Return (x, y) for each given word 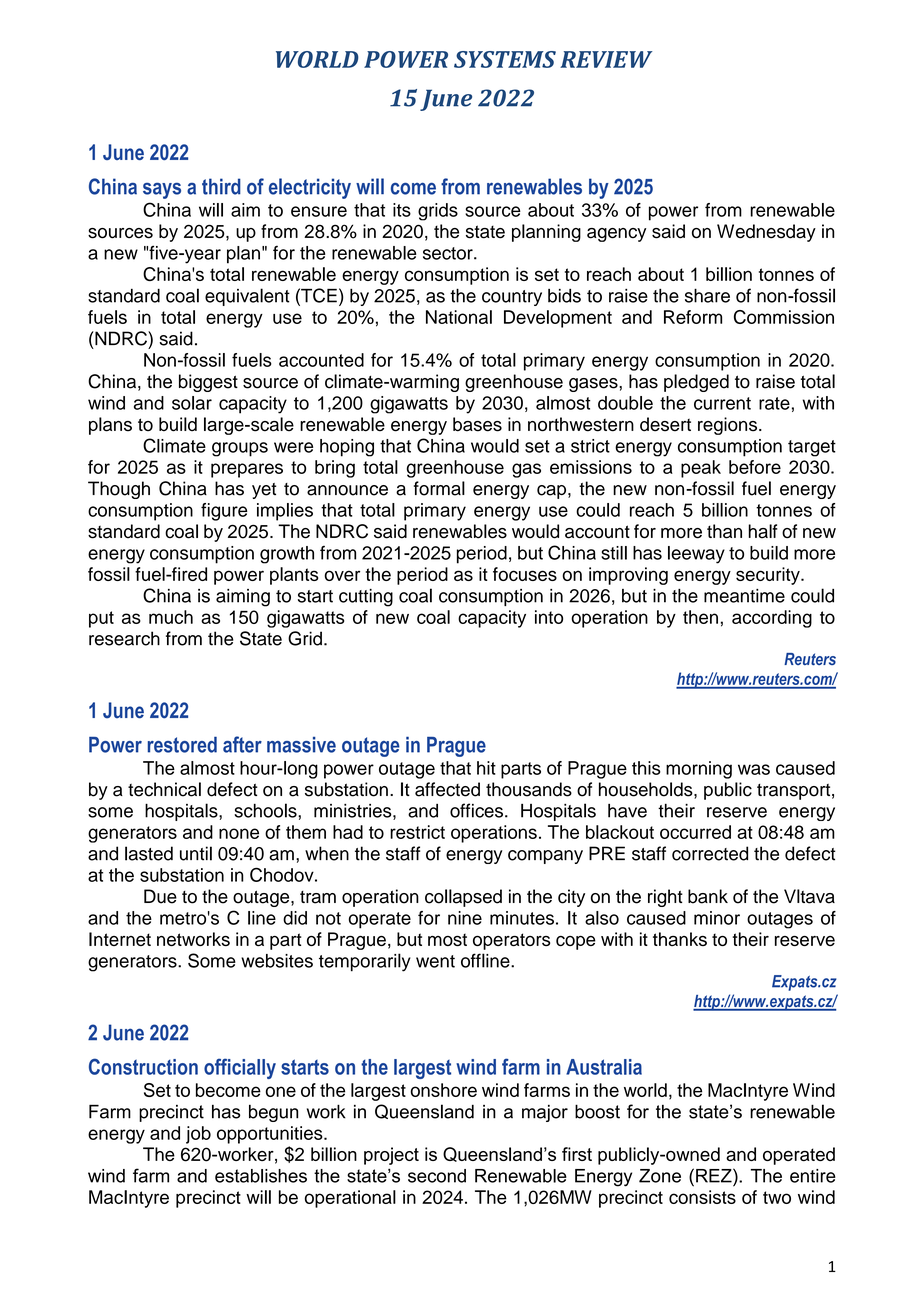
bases (477, 424)
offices (476, 810)
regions (729, 426)
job (198, 1135)
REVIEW (606, 59)
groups (240, 449)
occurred (695, 832)
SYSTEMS (505, 59)
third (221, 186)
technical (164, 789)
